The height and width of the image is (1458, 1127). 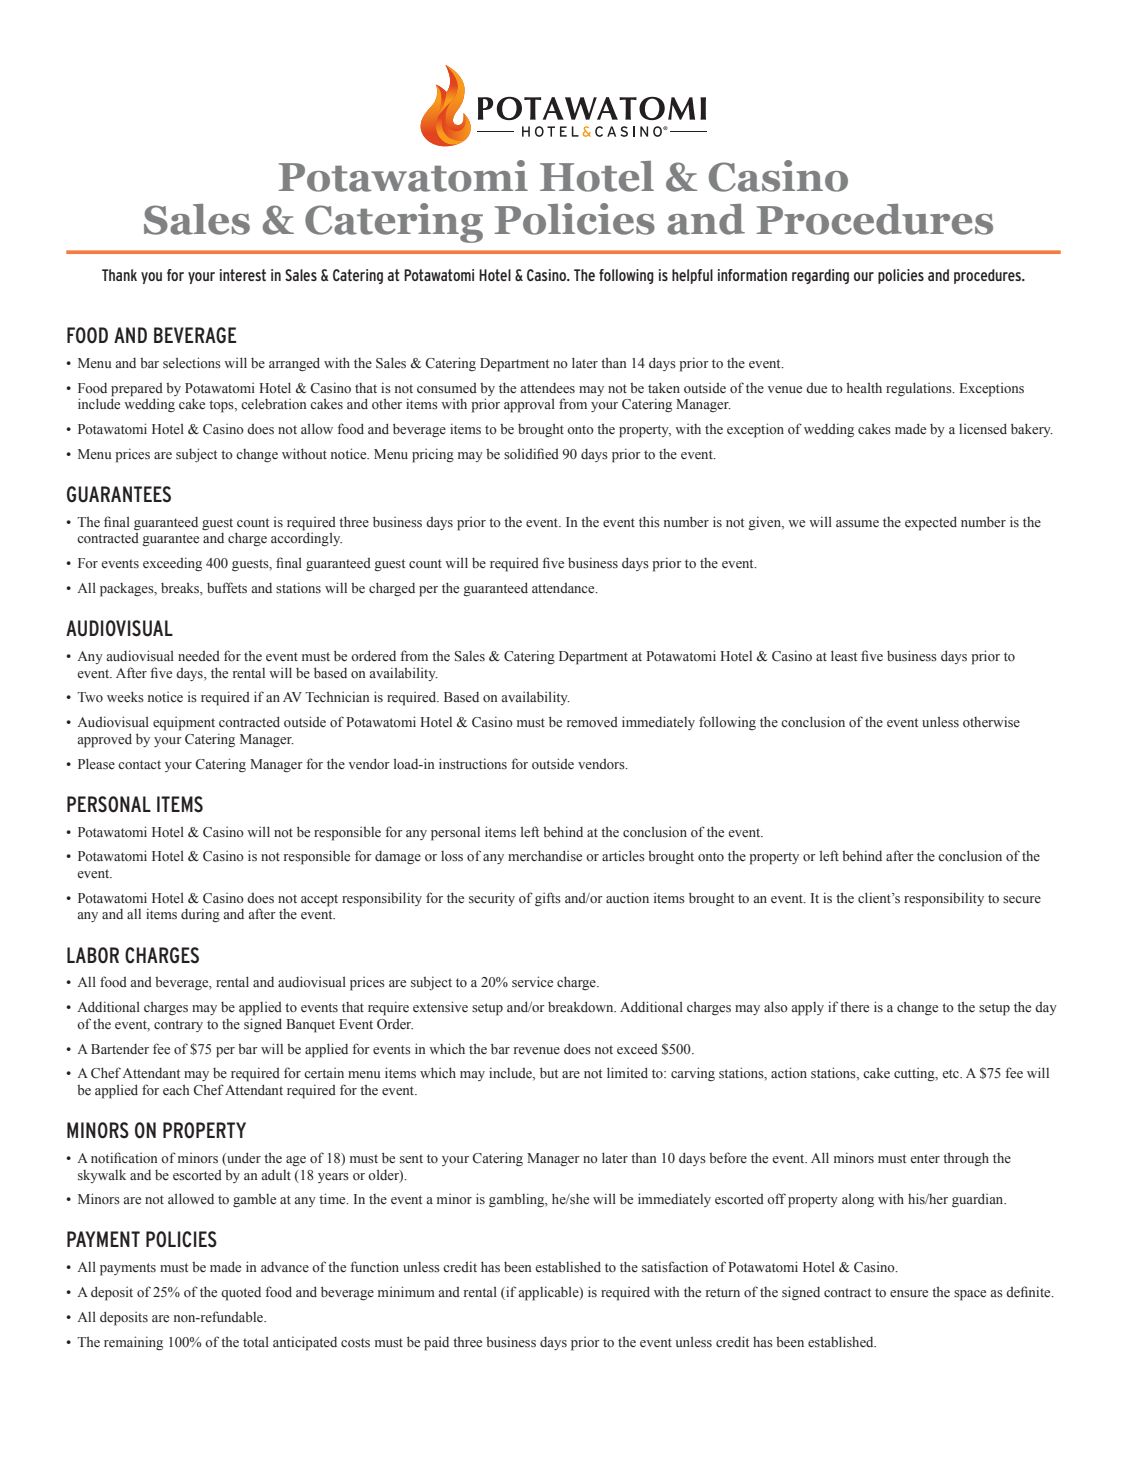 I want to click on regarding, so click(x=820, y=276).
